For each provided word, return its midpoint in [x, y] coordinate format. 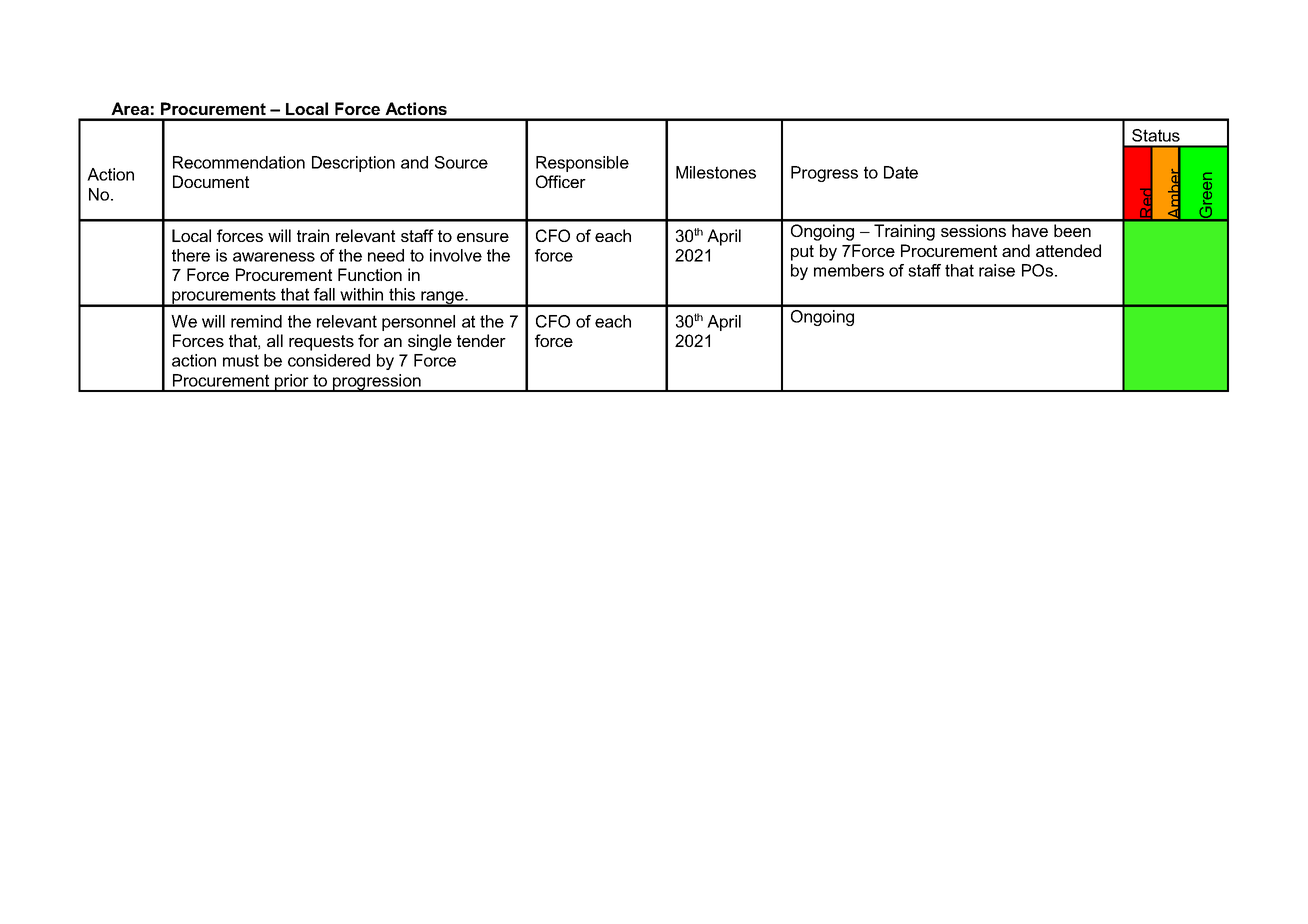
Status [1156, 135]
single [430, 342]
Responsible [582, 164]
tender [481, 340]
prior [292, 383]
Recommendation [239, 162]
